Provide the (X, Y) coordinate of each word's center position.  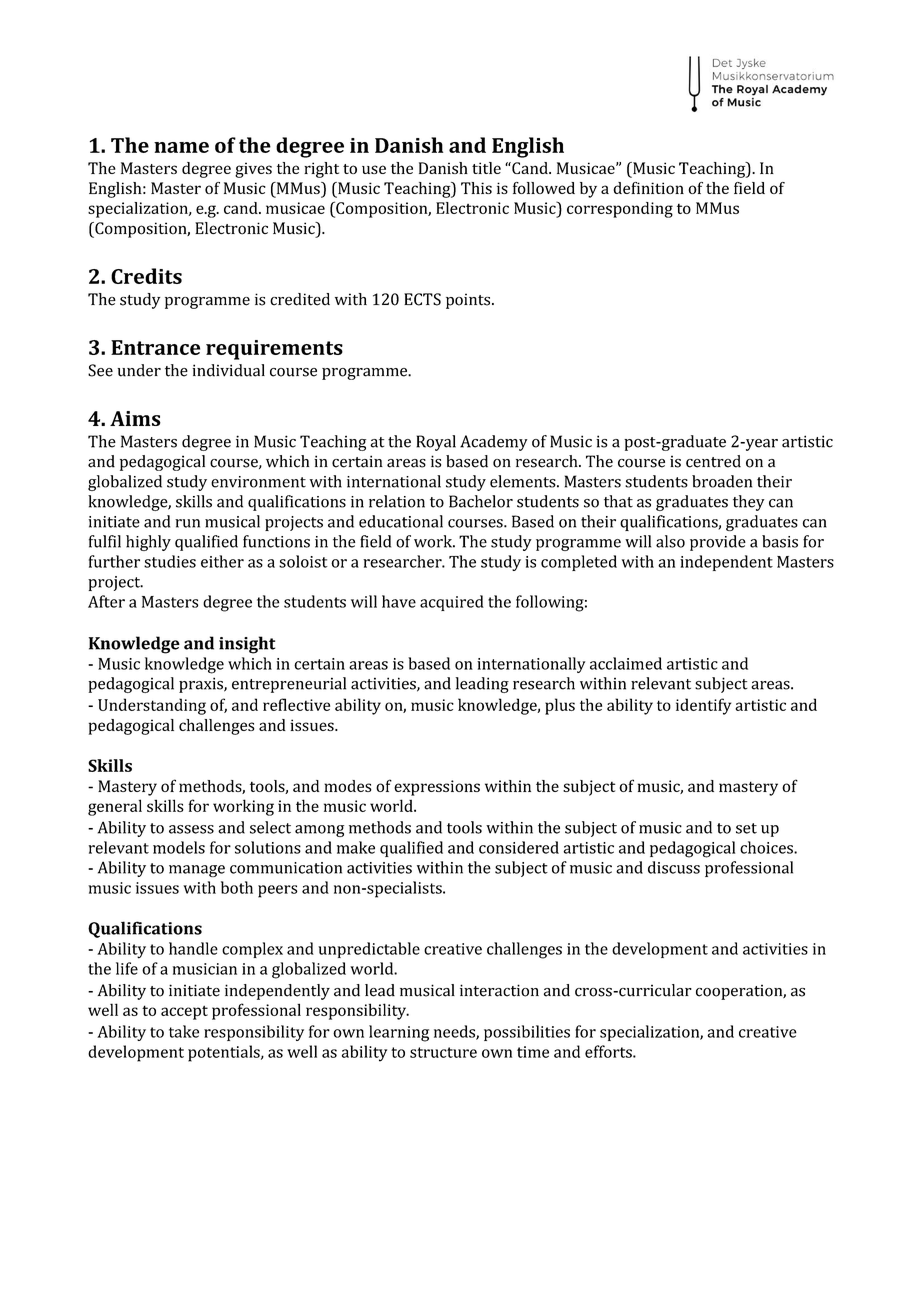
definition (648, 188)
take (184, 1031)
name (181, 147)
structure (443, 1052)
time (533, 1052)
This (476, 188)
